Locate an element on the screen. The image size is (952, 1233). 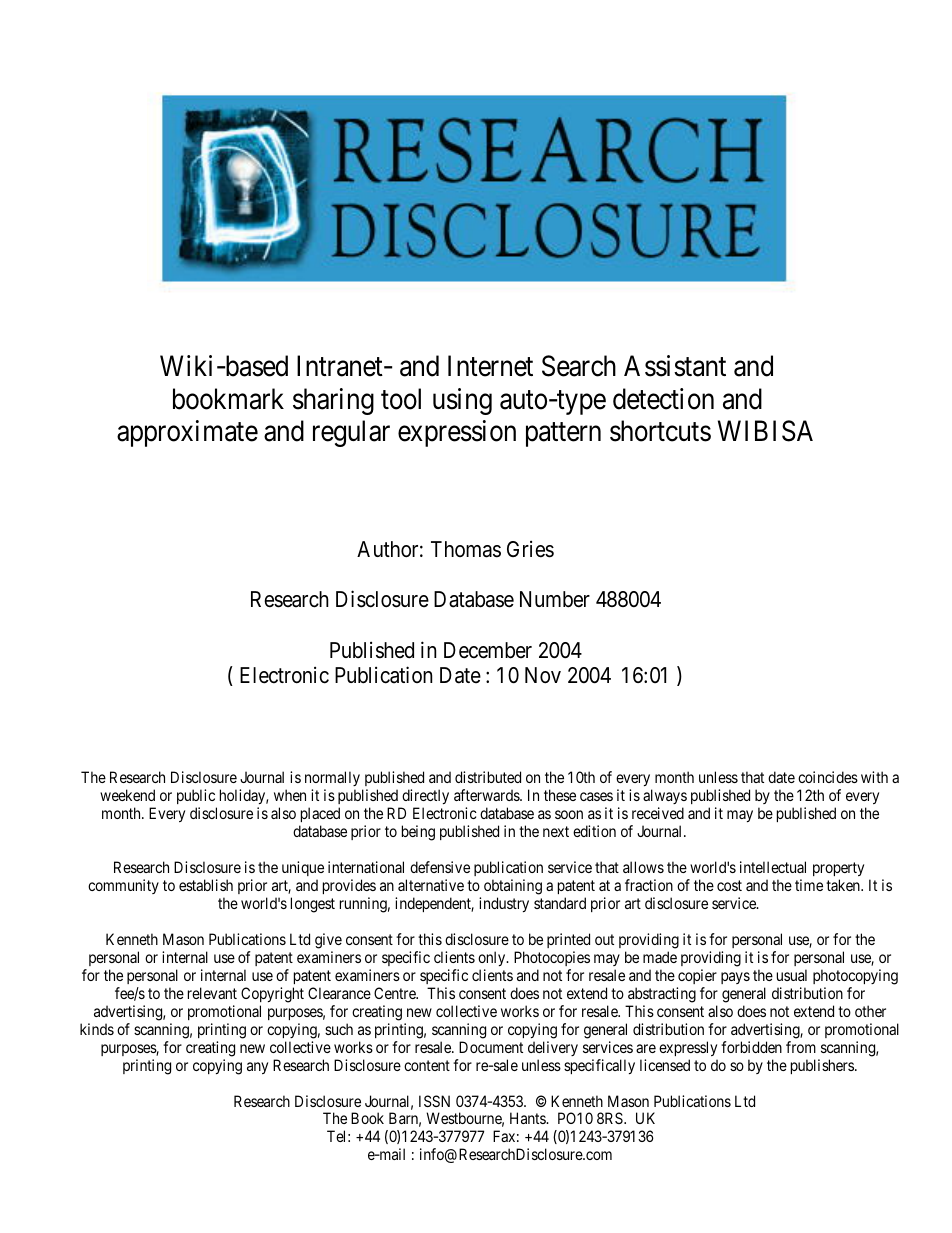
any is located at coordinates (257, 1068).
